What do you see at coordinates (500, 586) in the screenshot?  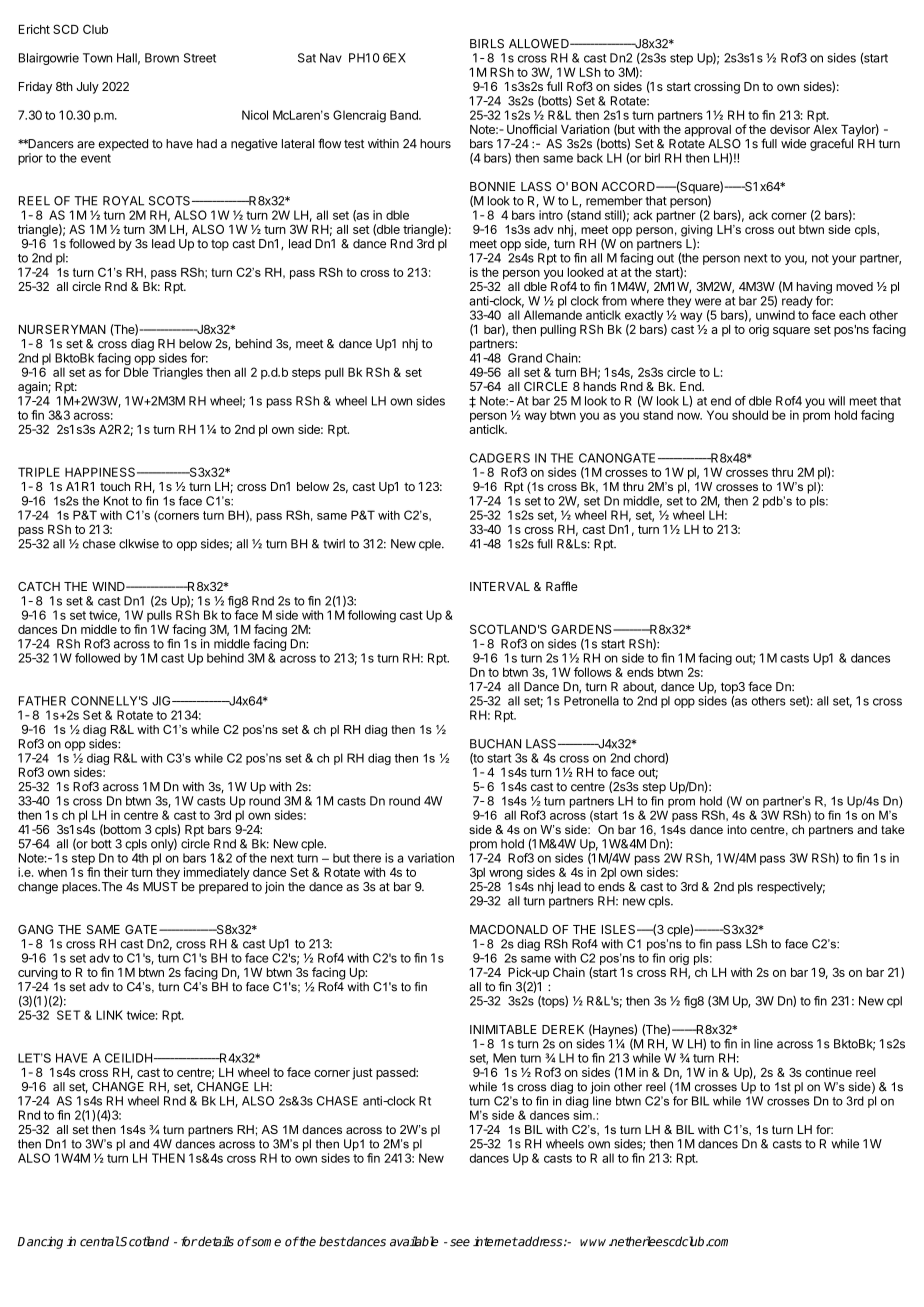 I see `INTERVAL` at bounding box center [500, 586].
